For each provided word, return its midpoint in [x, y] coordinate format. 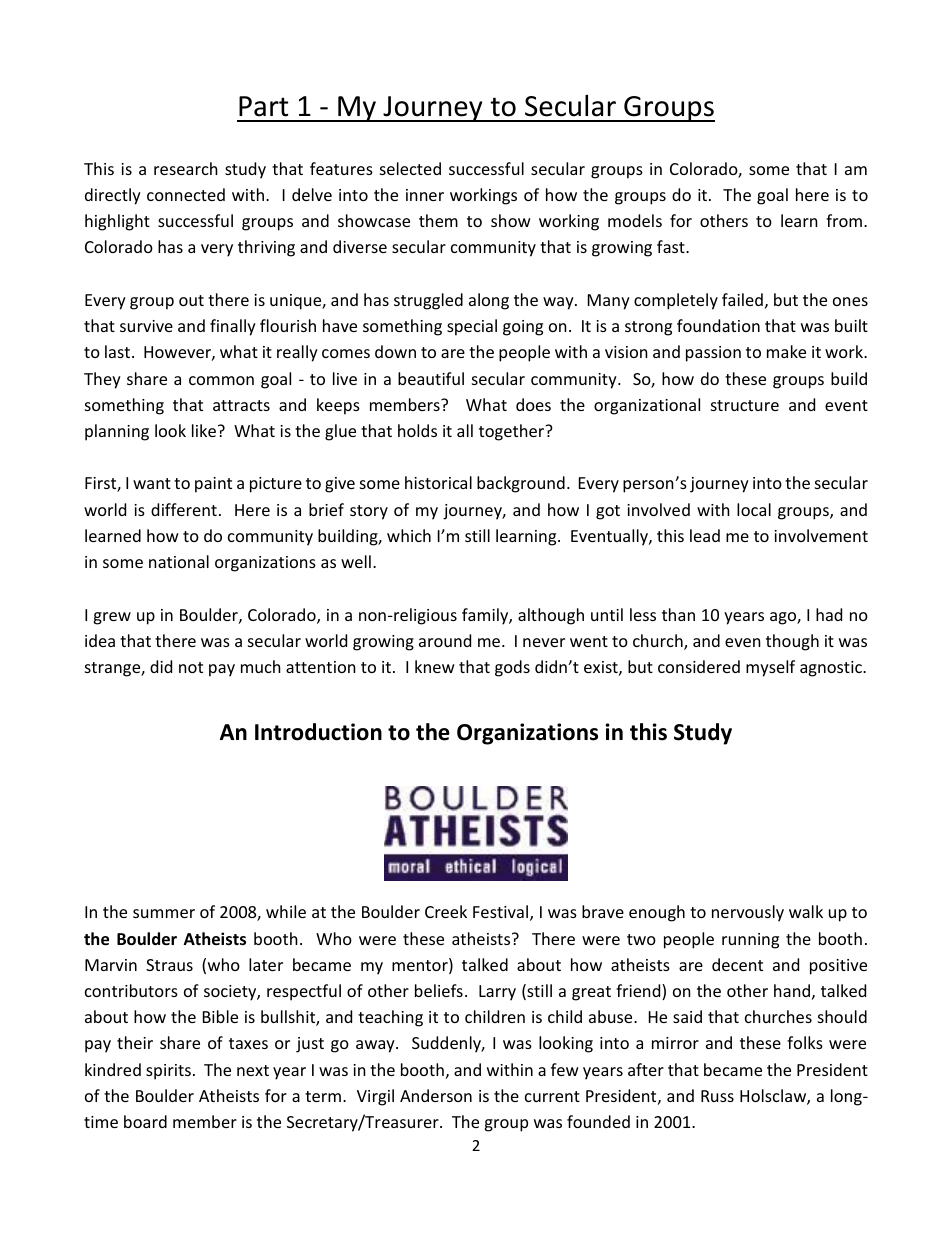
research [186, 168]
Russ [717, 1096]
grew [112, 618]
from [845, 220]
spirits [168, 1072]
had [829, 614]
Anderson [436, 1095]
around [445, 640]
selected [410, 168]
